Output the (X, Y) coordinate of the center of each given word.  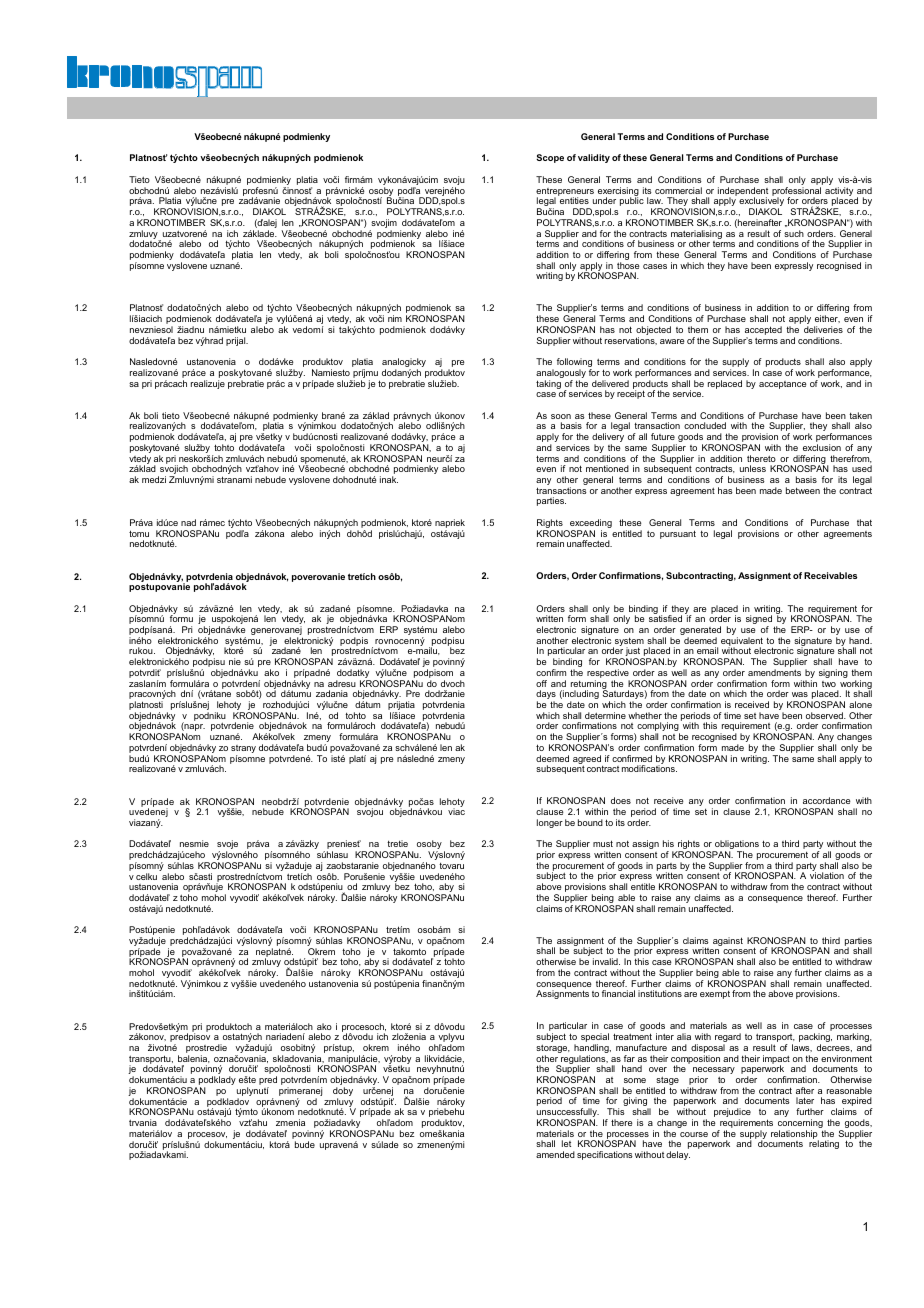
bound (590, 822)
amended (555, 1154)
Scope (550, 158)
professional (796, 192)
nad (188, 522)
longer (550, 823)
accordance (827, 800)
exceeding (590, 525)
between (803, 490)
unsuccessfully (568, 1114)
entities (574, 200)
